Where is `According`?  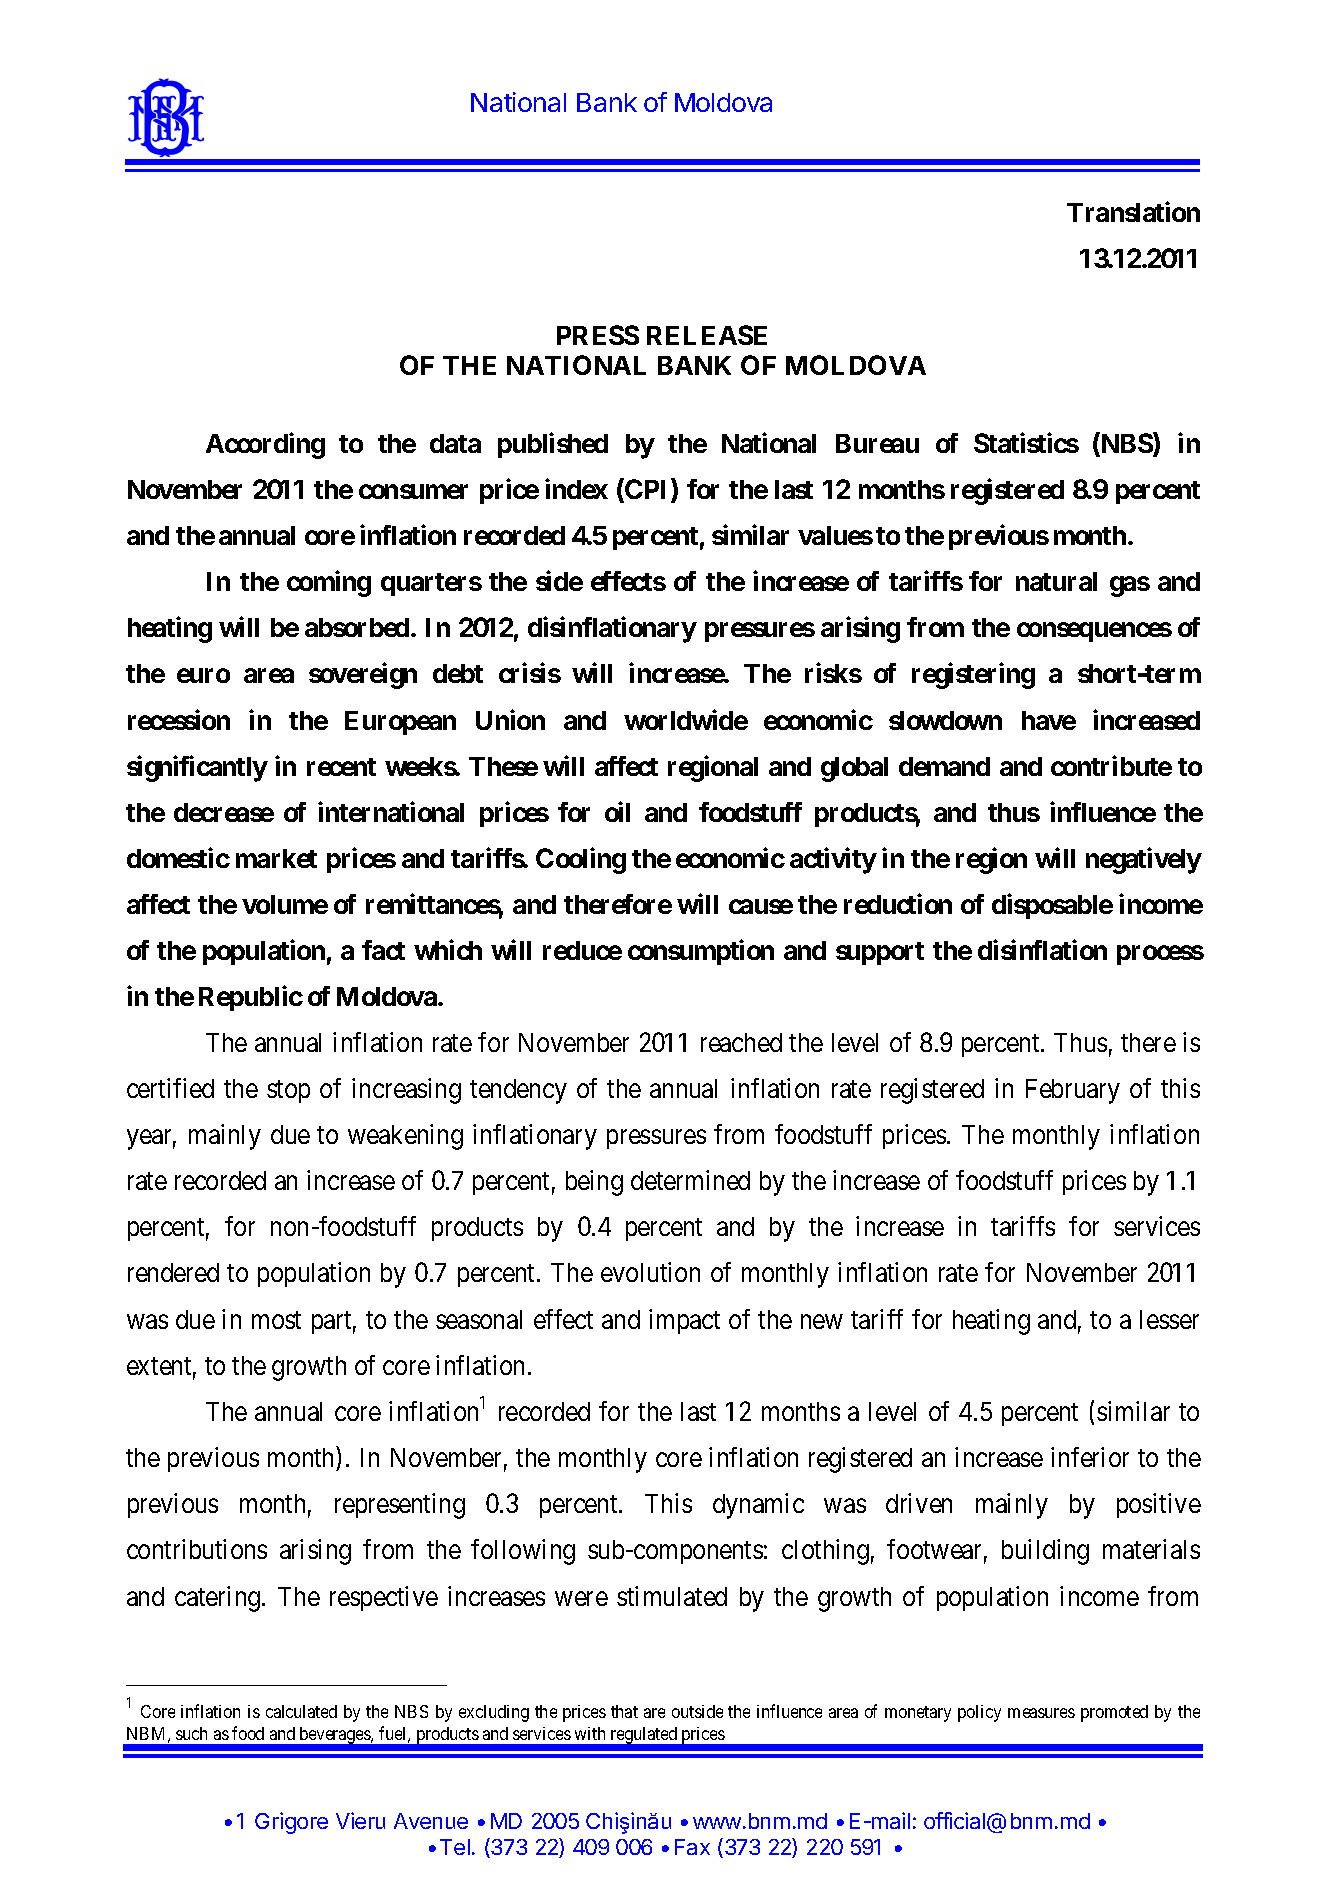
According is located at coordinates (265, 445).
